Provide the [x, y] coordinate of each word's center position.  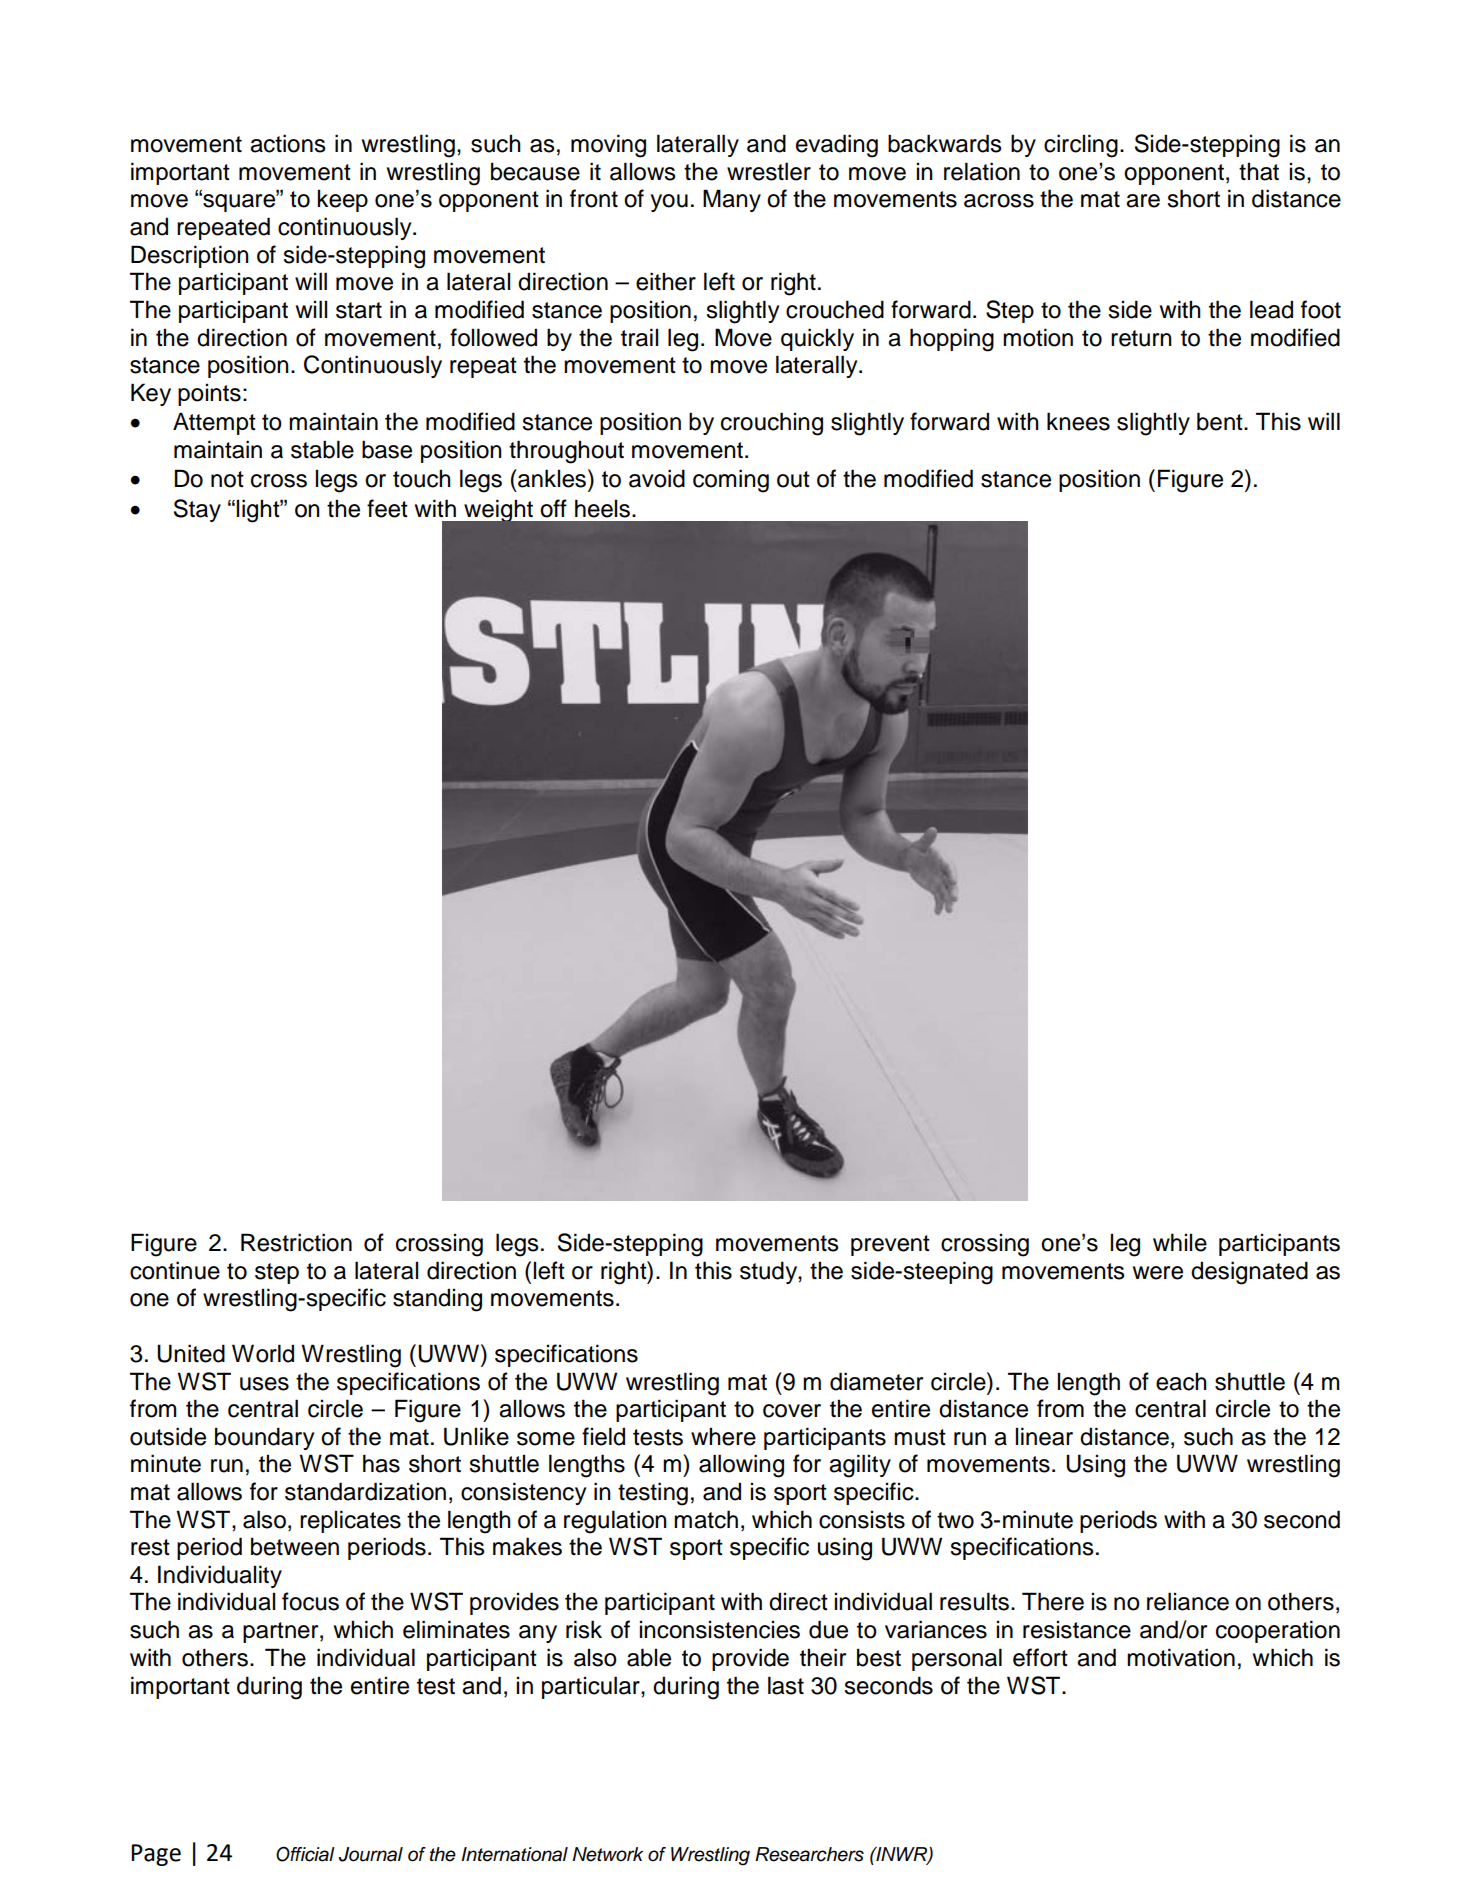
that [1259, 171]
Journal [371, 1854]
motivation [1181, 1657]
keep [343, 200]
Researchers [809, 1854]
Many [732, 200]
